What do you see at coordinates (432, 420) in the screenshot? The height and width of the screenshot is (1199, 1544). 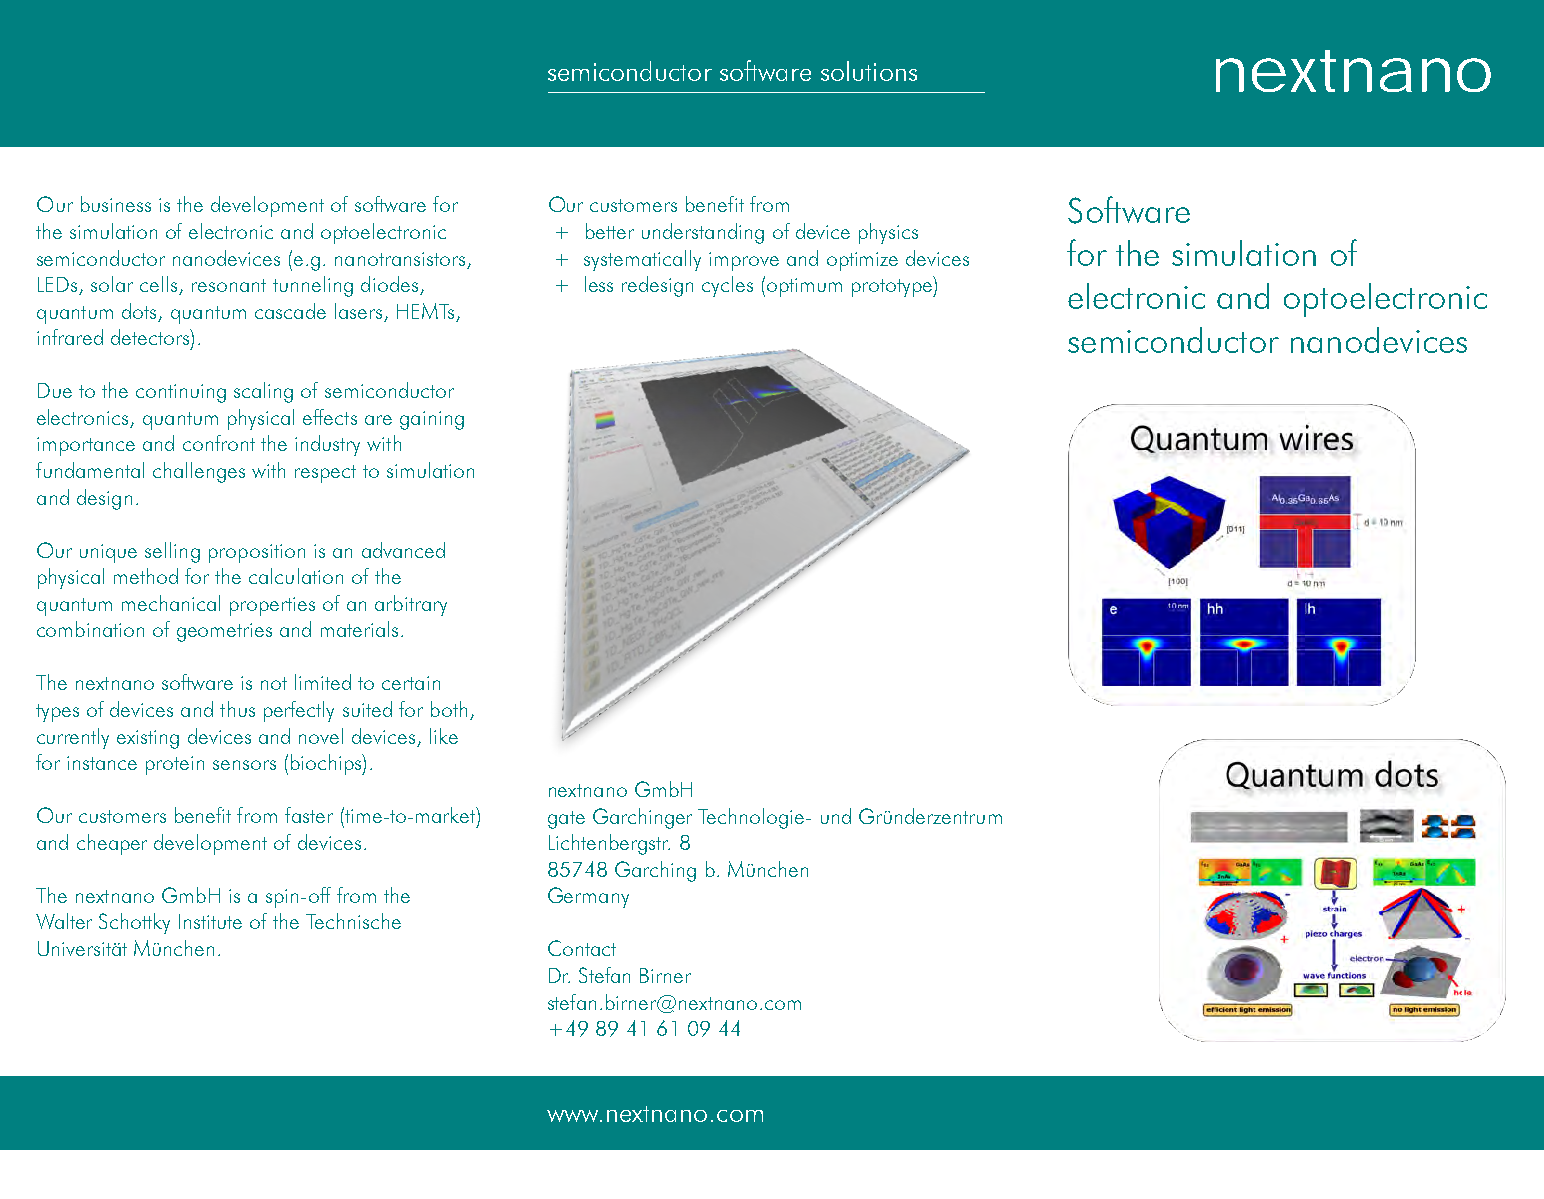 I see `gaining` at bounding box center [432, 420].
